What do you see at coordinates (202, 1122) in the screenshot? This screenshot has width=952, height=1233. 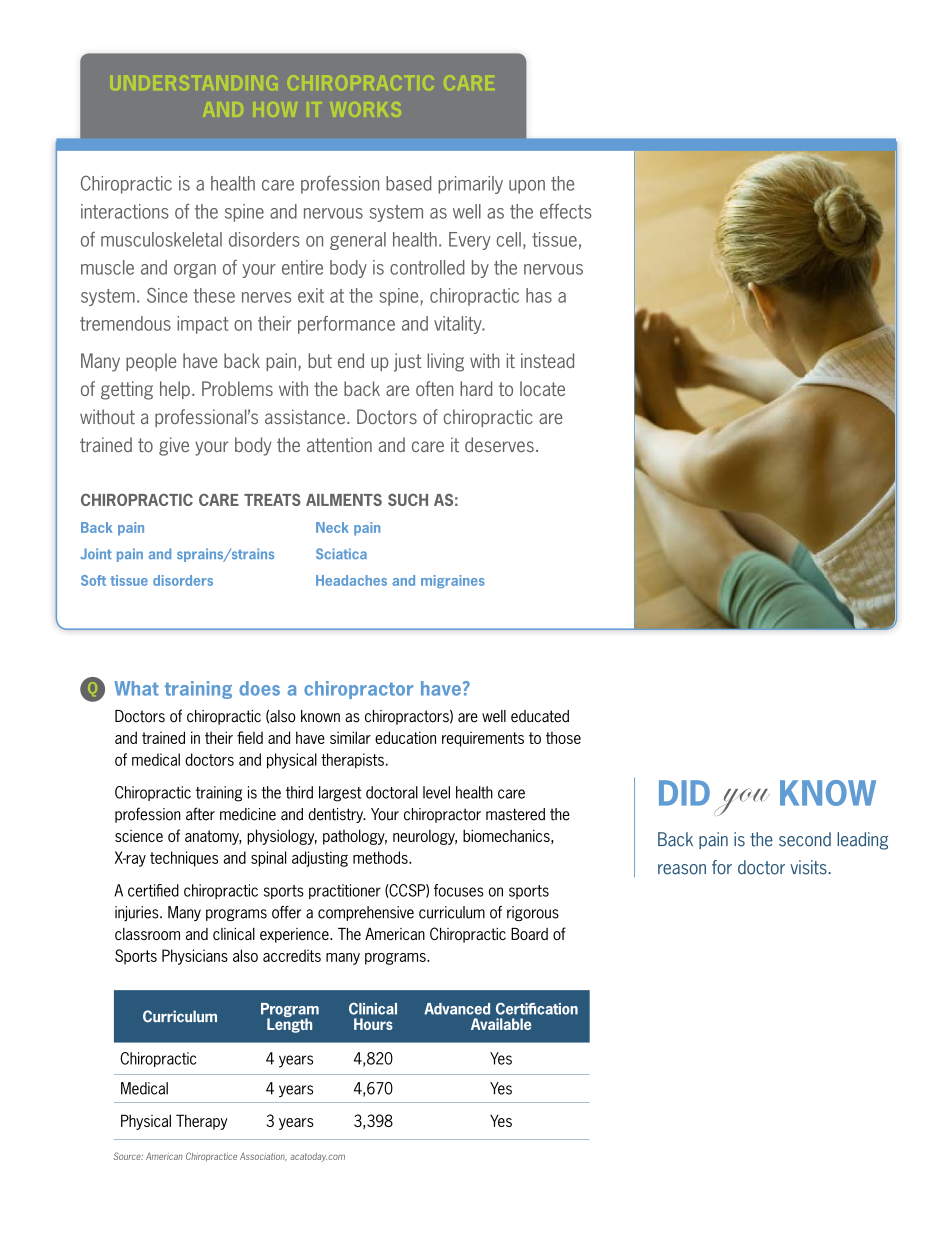 I see `Therapy` at bounding box center [202, 1122].
